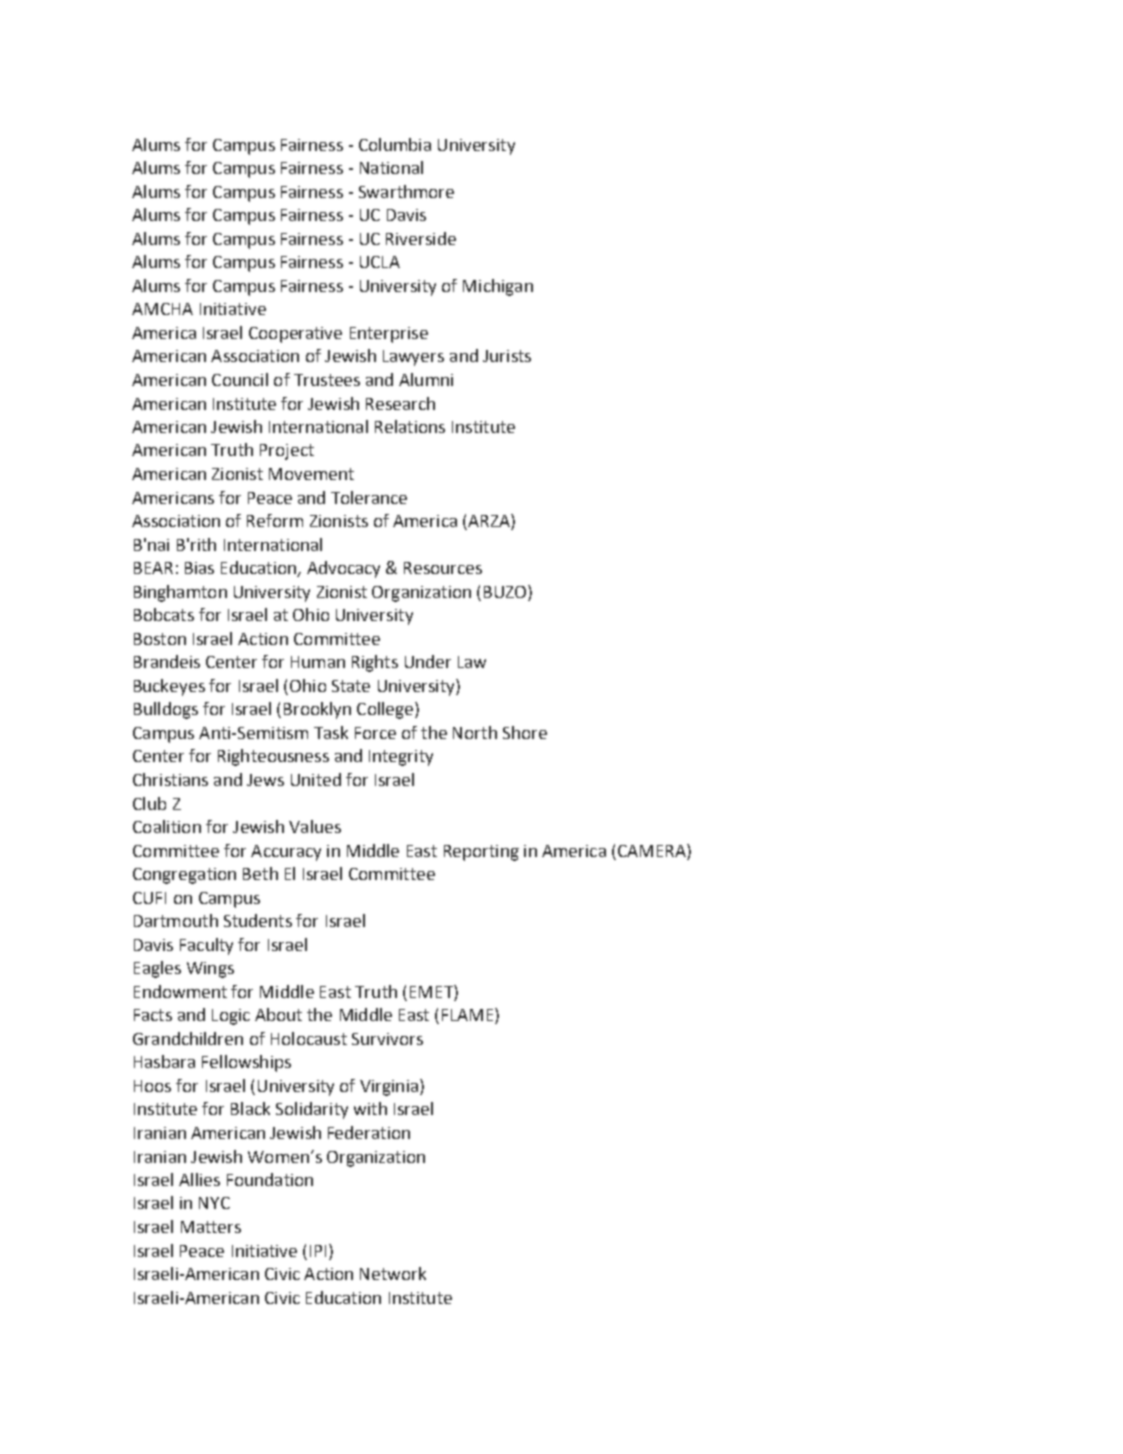 Image resolution: width=1123 pixels, height=1454 pixels. I want to click on Matters, so click(211, 1227).
